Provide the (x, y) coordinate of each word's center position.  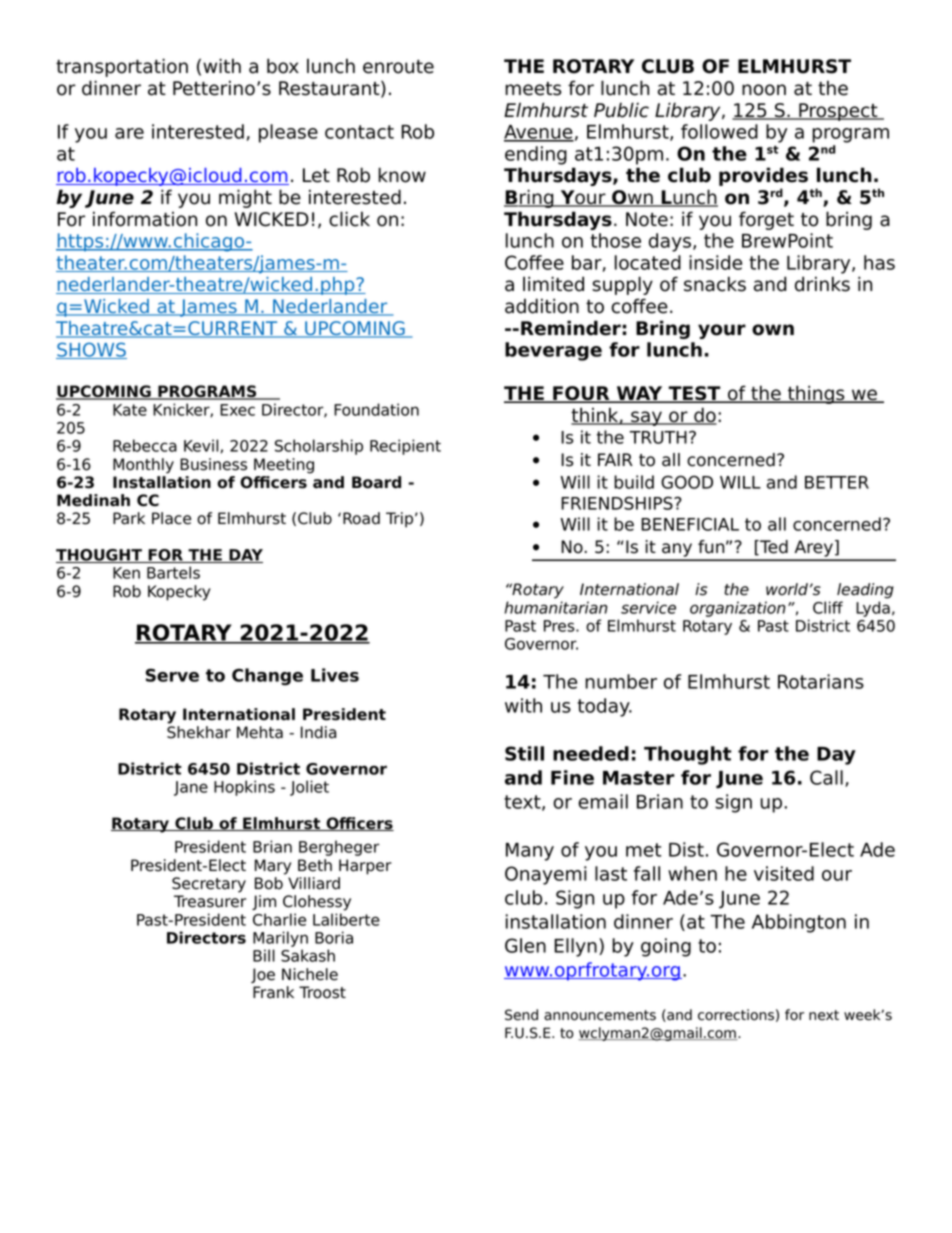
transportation (122, 67)
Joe (263, 975)
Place (171, 518)
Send (521, 1015)
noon (764, 90)
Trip (399, 520)
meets (533, 89)
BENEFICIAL (690, 524)
